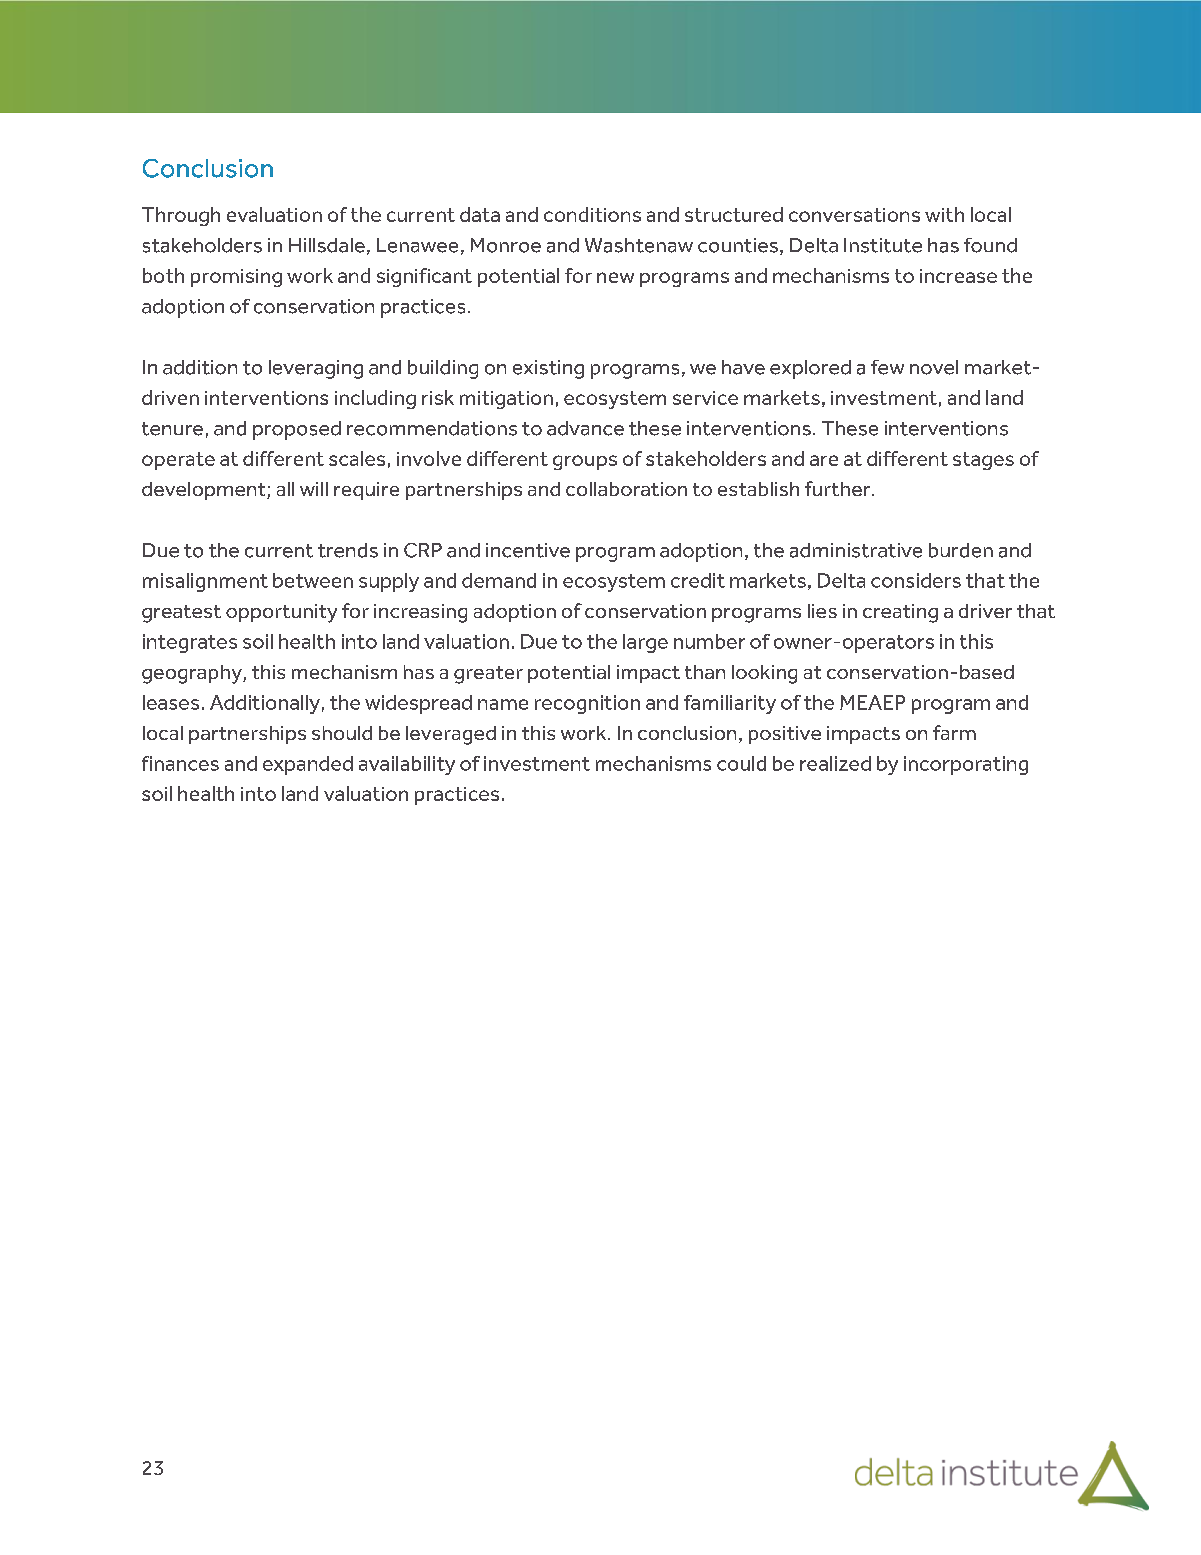 The image size is (1201, 1555). I want to click on expanded, so click(308, 765).
